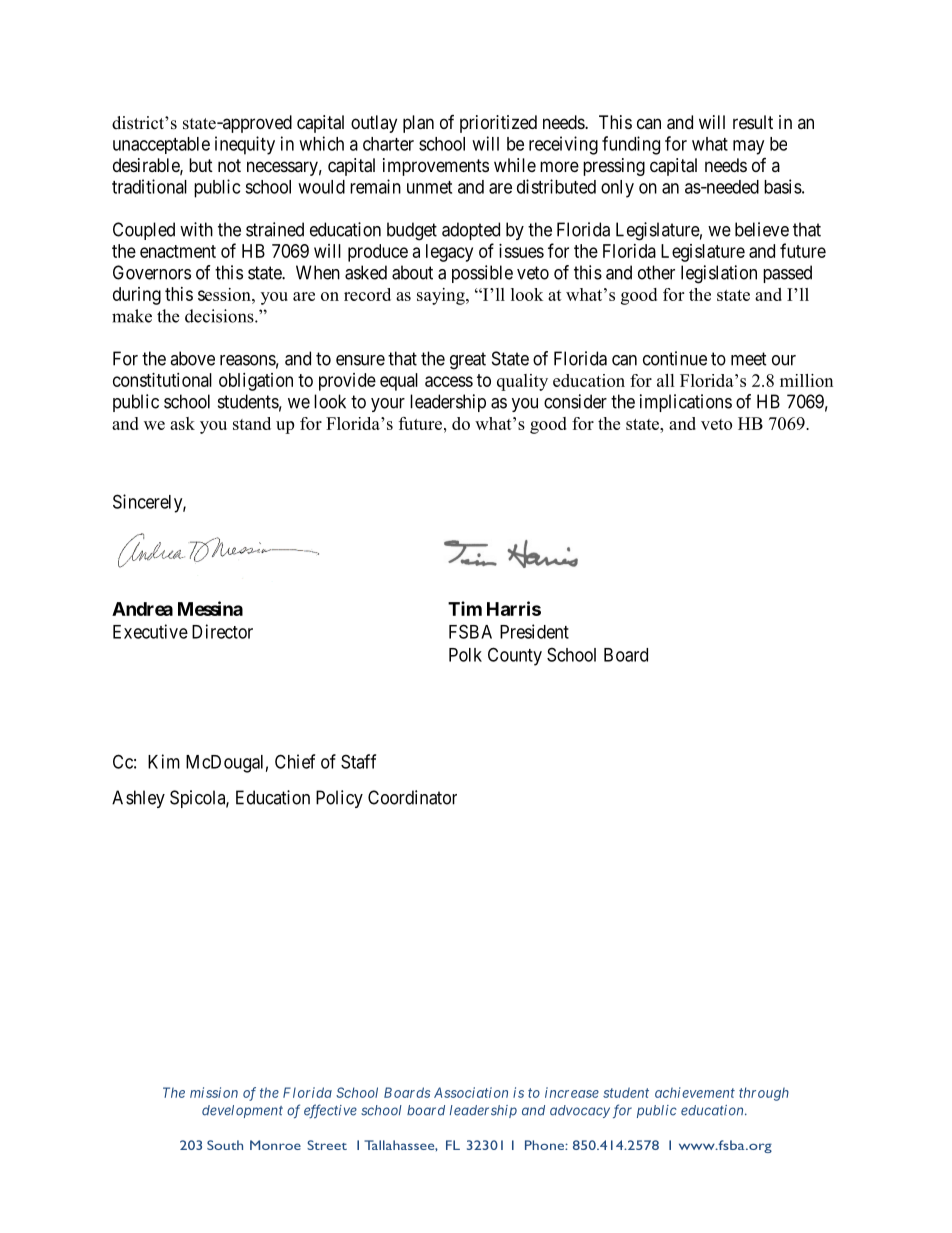 Image resolution: width=952 pixels, height=1233 pixels. I want to click on Association, so click(471, 1092).
